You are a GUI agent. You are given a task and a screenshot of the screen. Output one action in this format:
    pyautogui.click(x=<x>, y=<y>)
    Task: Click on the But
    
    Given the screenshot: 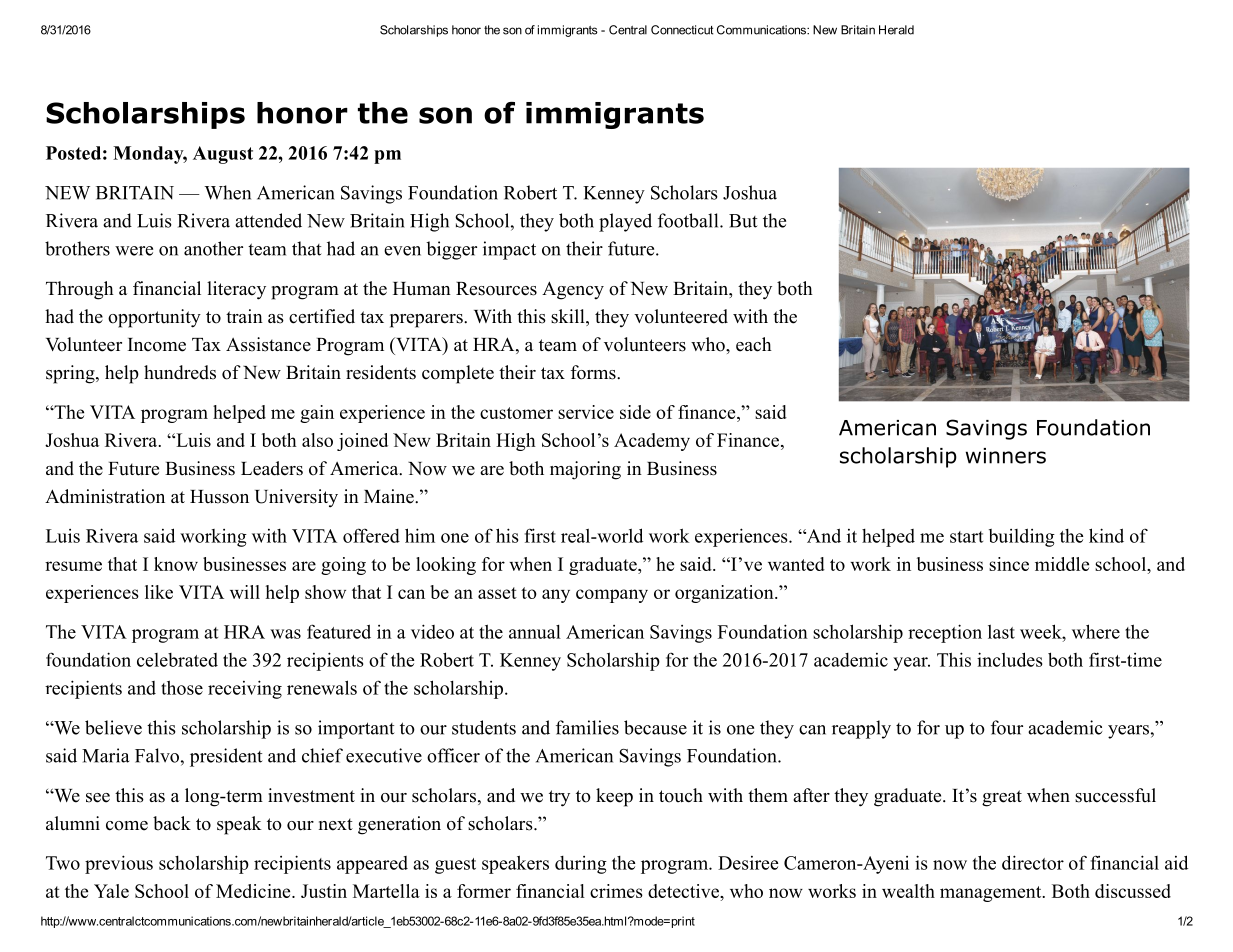 What is the action you would take?
    pyautogui.click(x=743, y=221)
